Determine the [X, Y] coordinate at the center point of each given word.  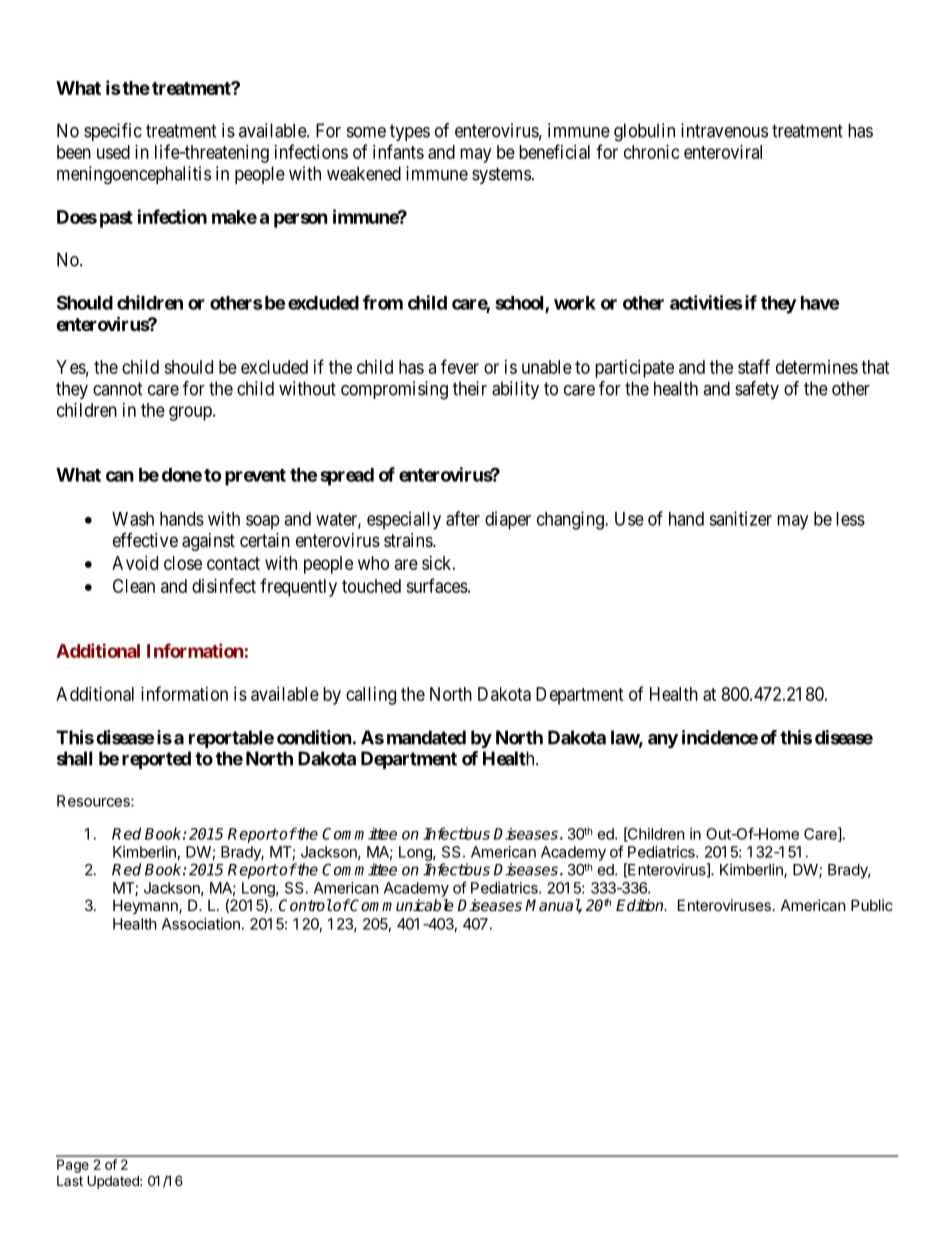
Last [70, 1181]
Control [305, 905]
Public [872, 905]
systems [501, 175]
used [113, 152]
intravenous [724, 130]
